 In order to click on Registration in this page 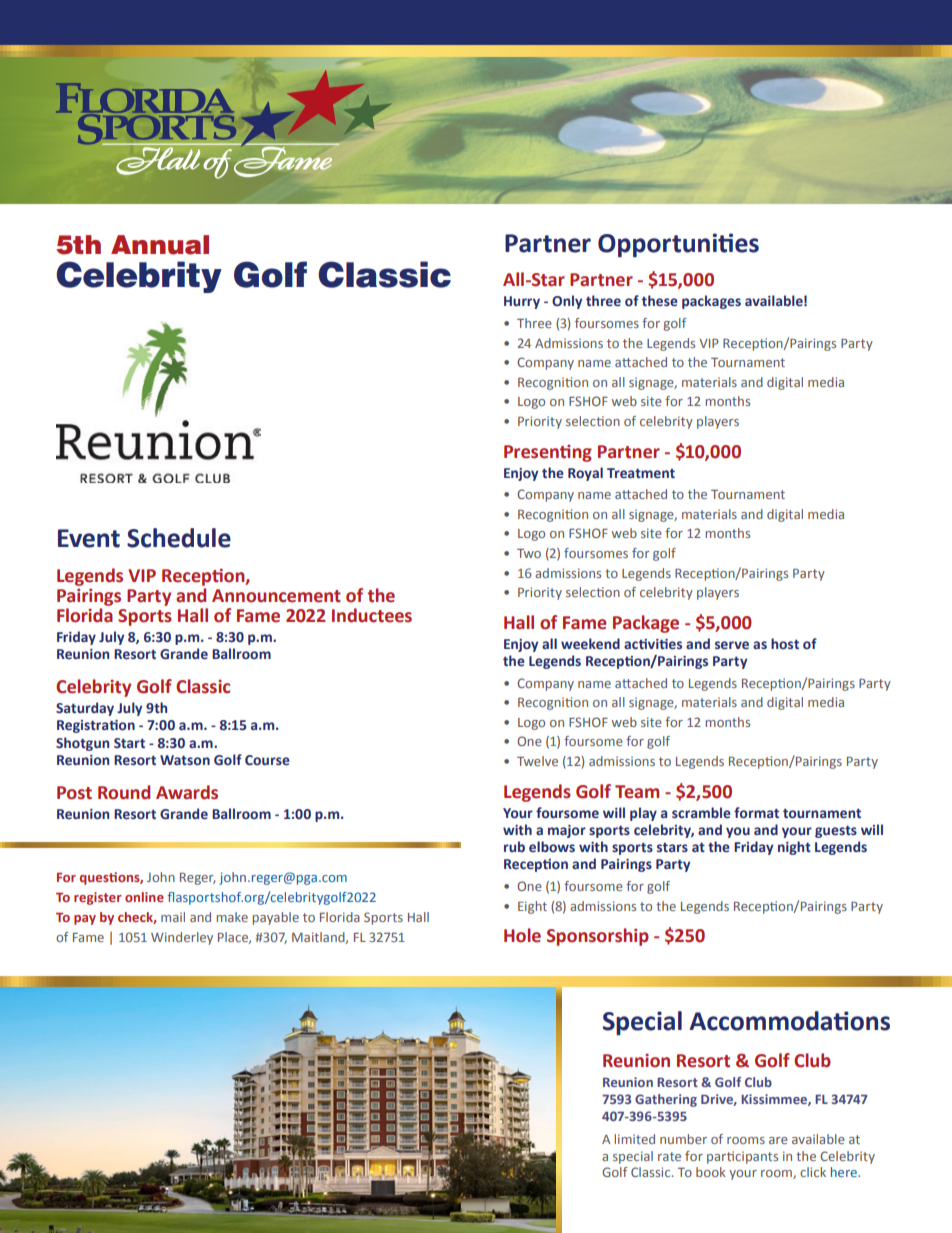, I will do `click(96, 726)`.
